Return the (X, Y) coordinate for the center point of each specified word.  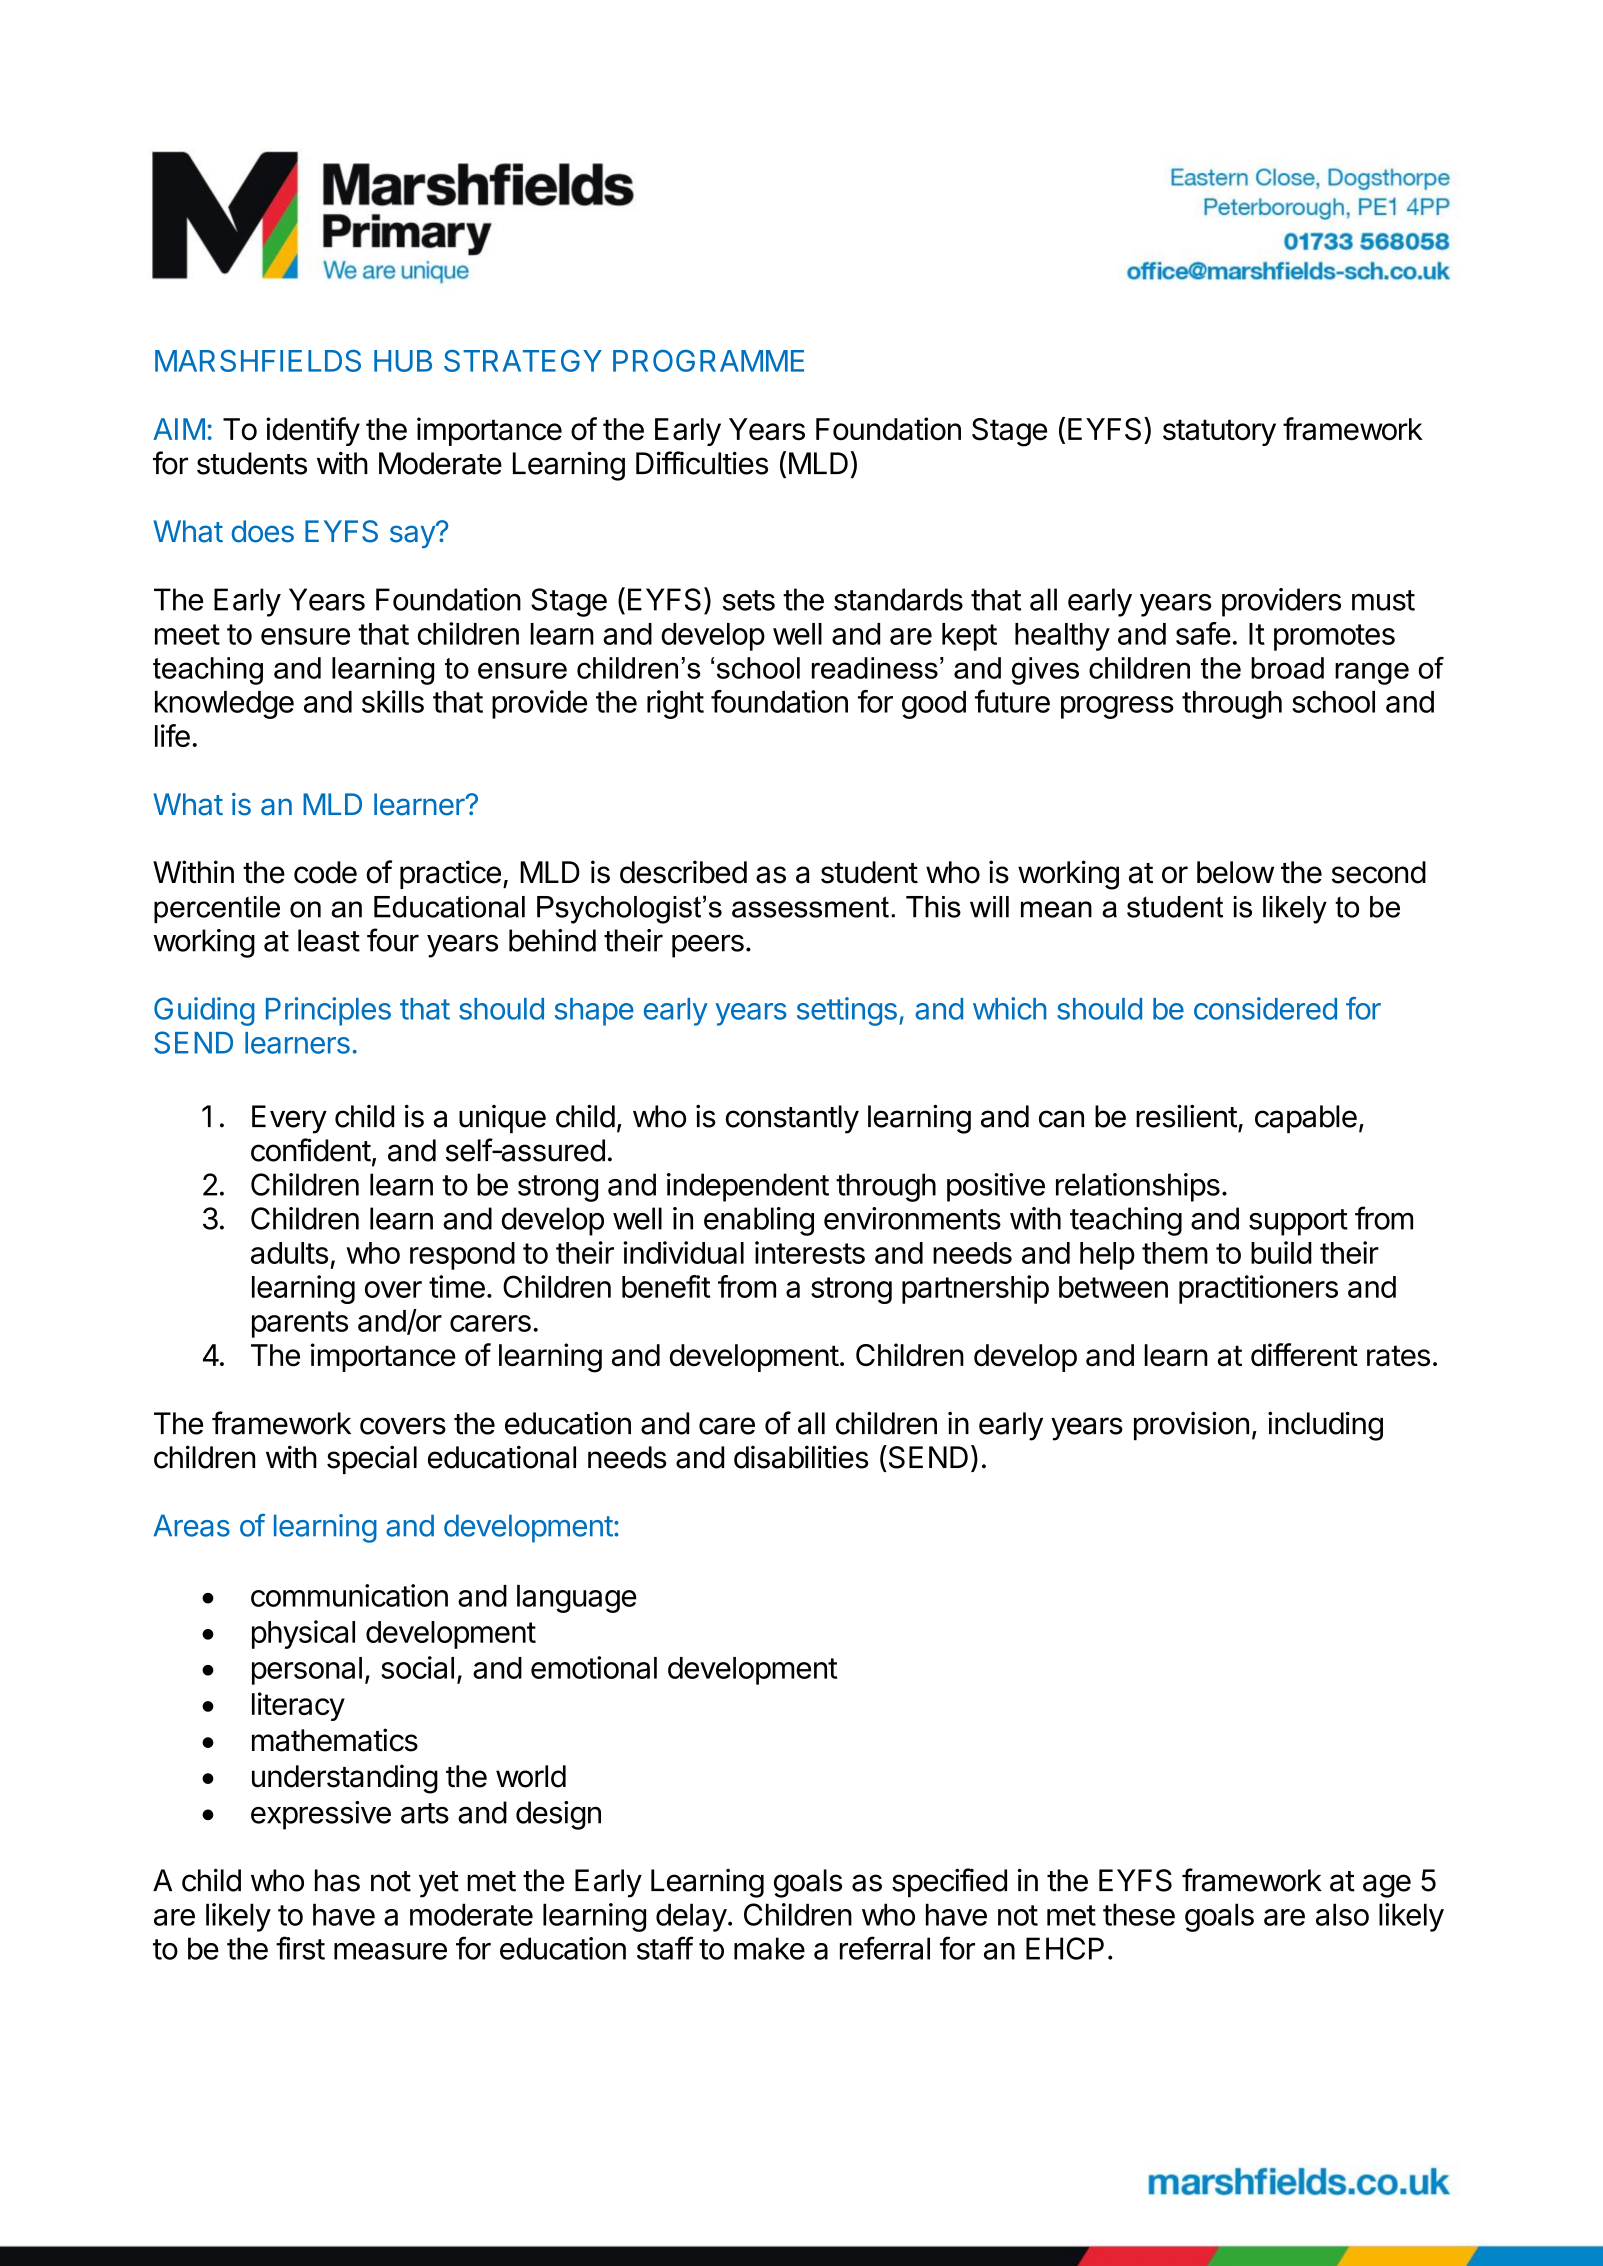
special (372, 1459)
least (329, 940)
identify (313, 431)
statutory (1219, 432)
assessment (810, 907)
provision (1191, 1426)
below (1235, 872)
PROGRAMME (708, 361)
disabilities (801, 1457)
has (337, 1880)
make (769, 1948)
